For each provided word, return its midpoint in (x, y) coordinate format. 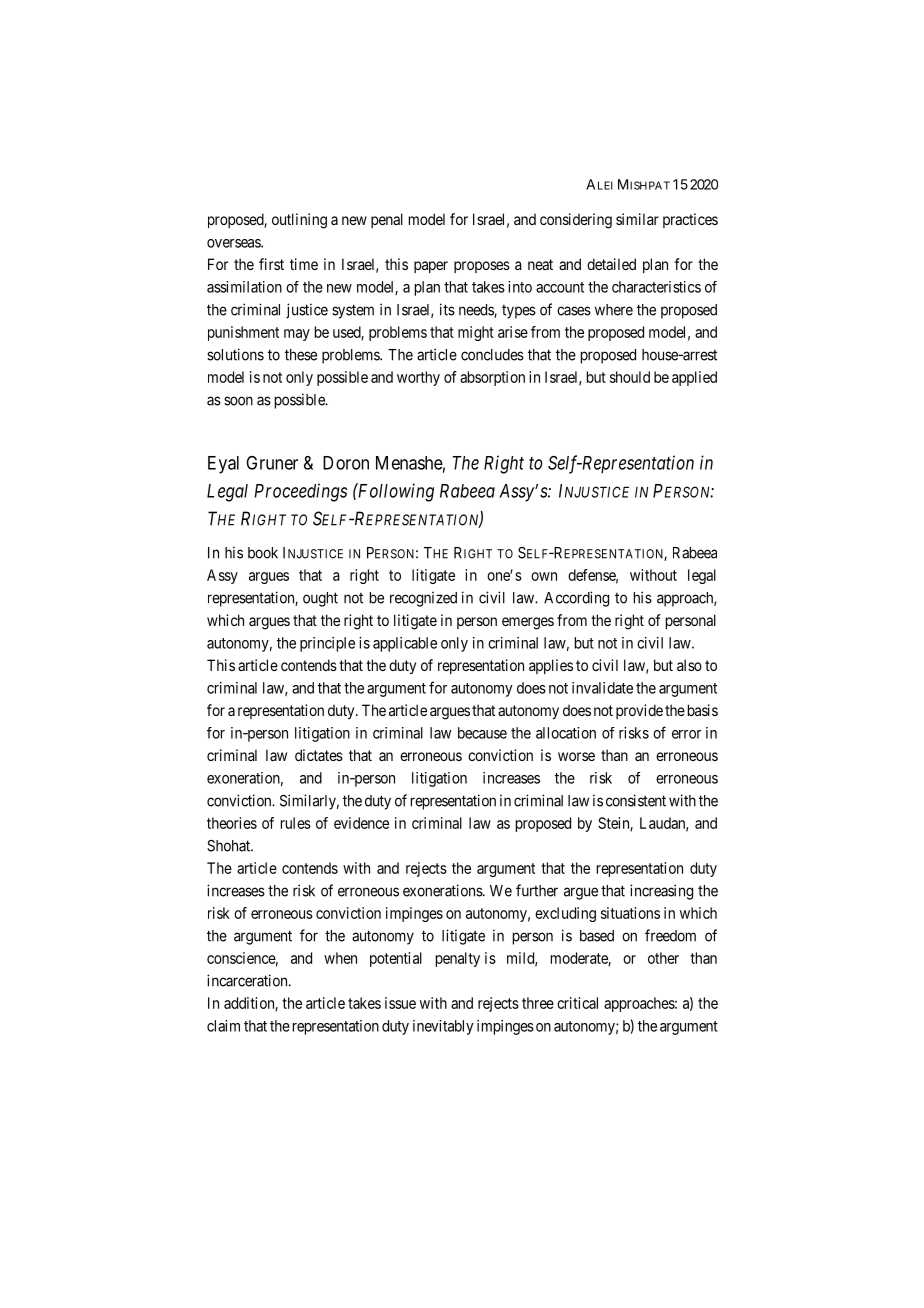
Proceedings (300, 492)
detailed (611, 264)
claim (223, 1026)
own (544, 576)
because (482, 733)
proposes (482, 267)
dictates (319, 755)
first (271, 264)
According (576, 599)
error (686, 734)
